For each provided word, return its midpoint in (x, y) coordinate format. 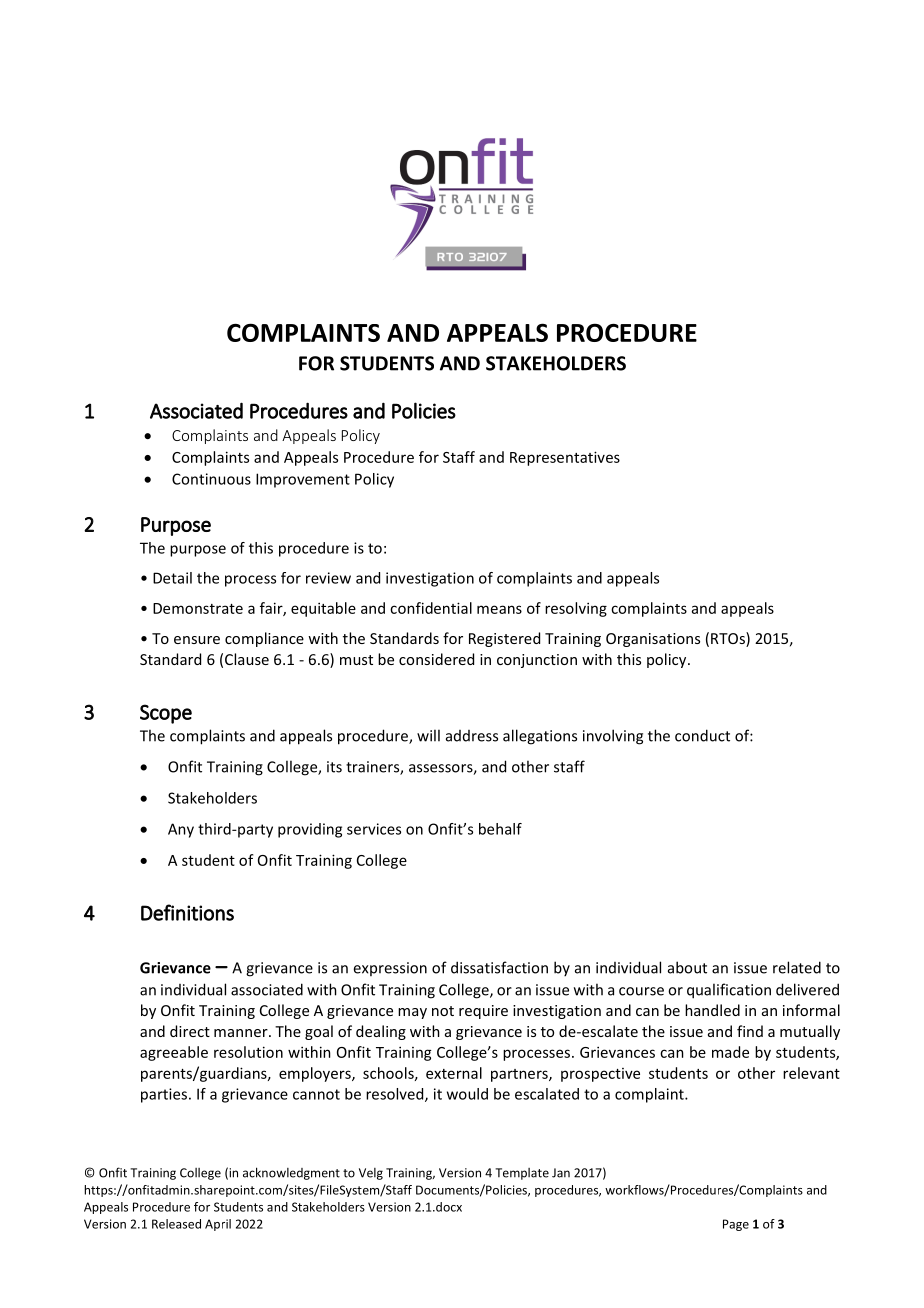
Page (736, 1225)
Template (522, 1174)
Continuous (211, 479)
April (218, 1225)
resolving (576, 609)
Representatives (565, 458)
